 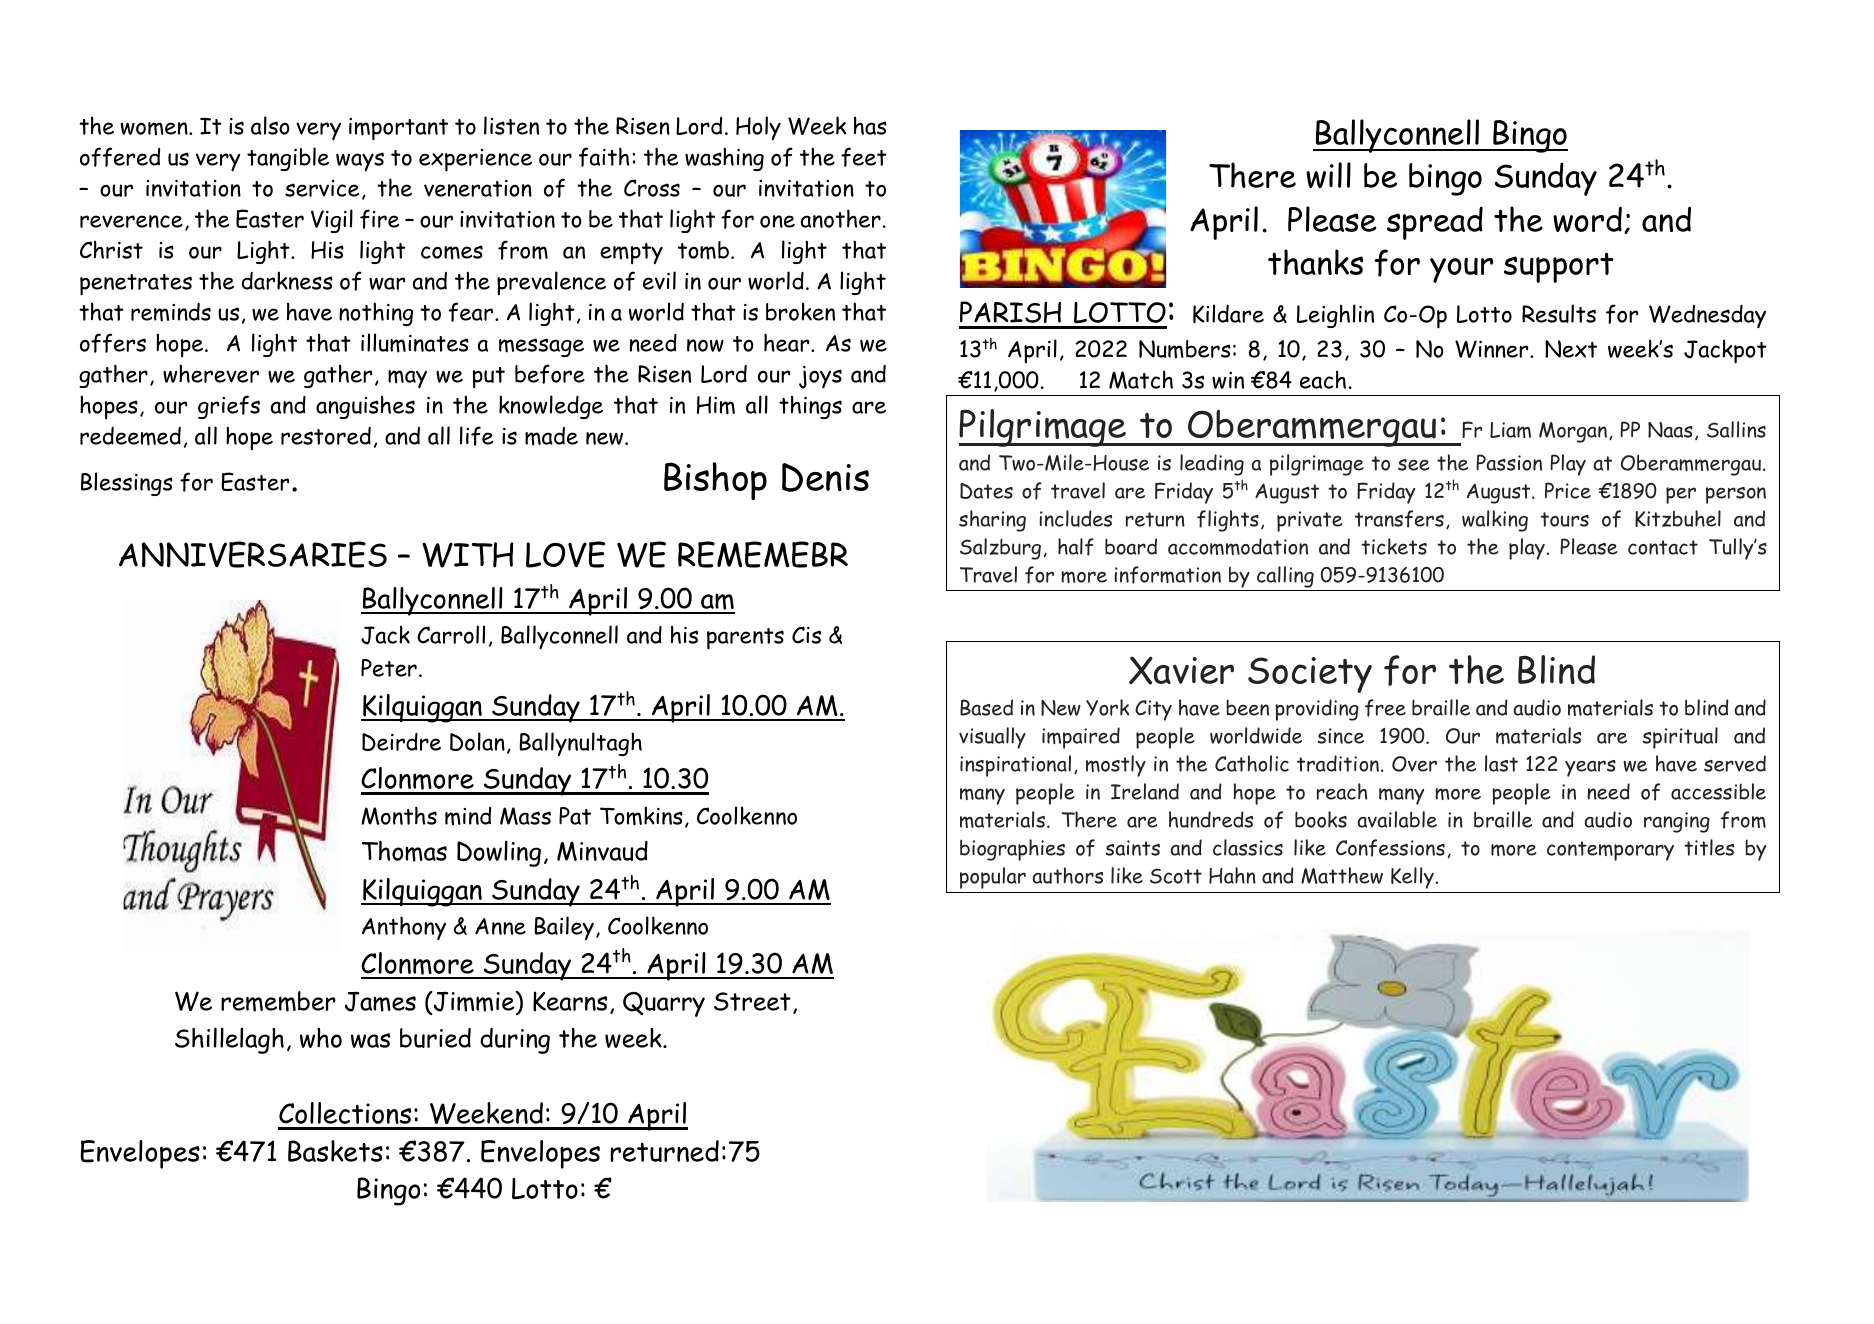 What do you see at coordinates (278, 1001) in the screenshot?
I see `remember` at bounding box center [278, 1001].
